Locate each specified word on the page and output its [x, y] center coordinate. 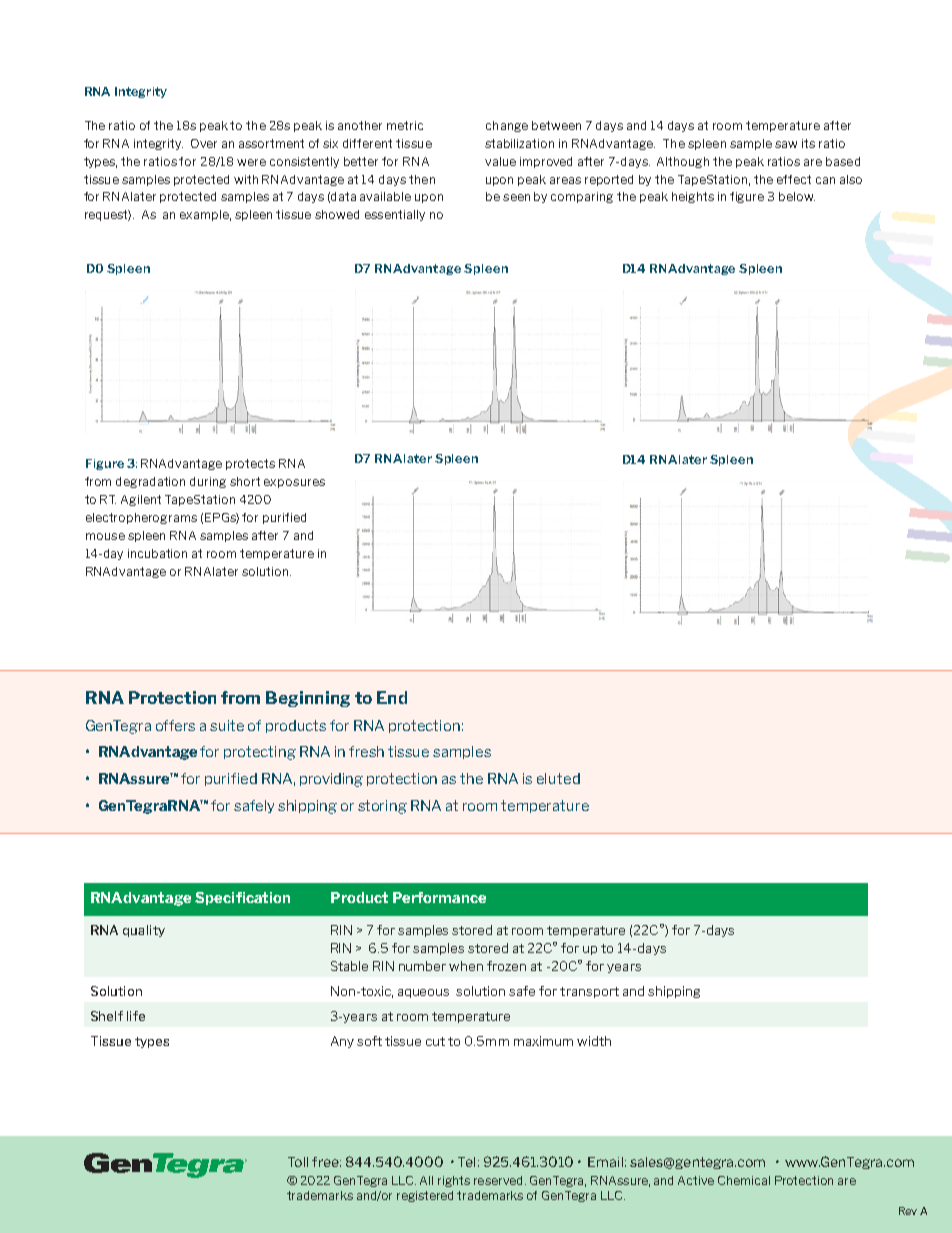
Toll [298, 1162]
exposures [294, 483]
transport [589, 992]
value [500, 161]
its [808, 143]
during [208, 482]
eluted [558, 778]
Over [204, 143]
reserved [498, 1180]
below [797, 196]
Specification [242, 898]
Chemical [744, 1180]
